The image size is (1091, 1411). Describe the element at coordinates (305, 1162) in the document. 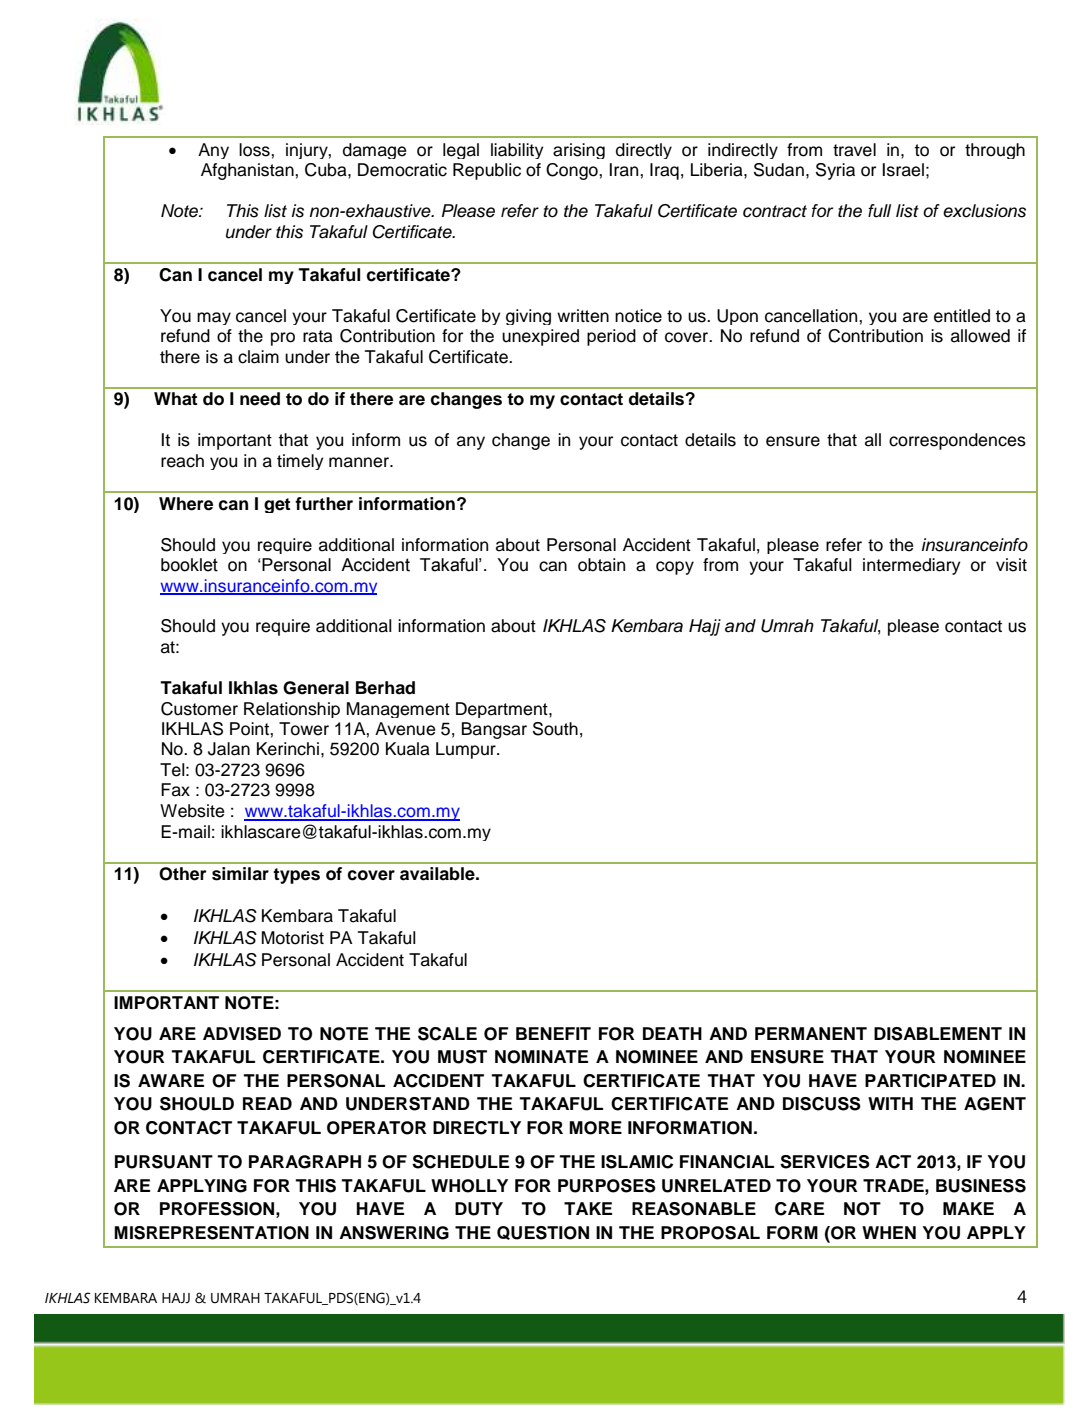

I see `PARAGRAPH` at that location.
